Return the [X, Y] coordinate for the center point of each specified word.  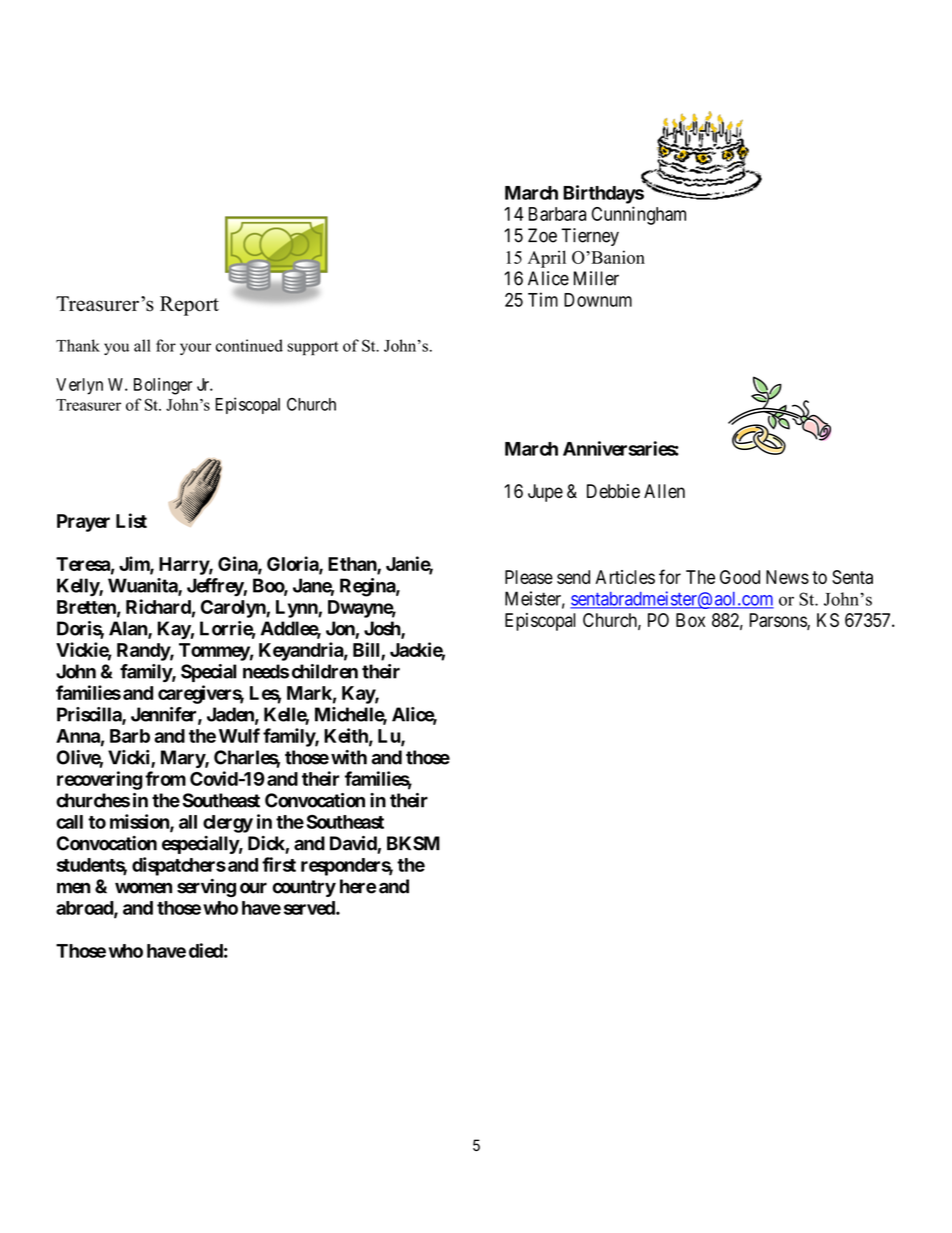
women [143, 888]
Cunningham [639, 215]
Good [740, 577]
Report [189, 306]
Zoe [542, 235]
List [131, 520]
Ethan [353, 565]
